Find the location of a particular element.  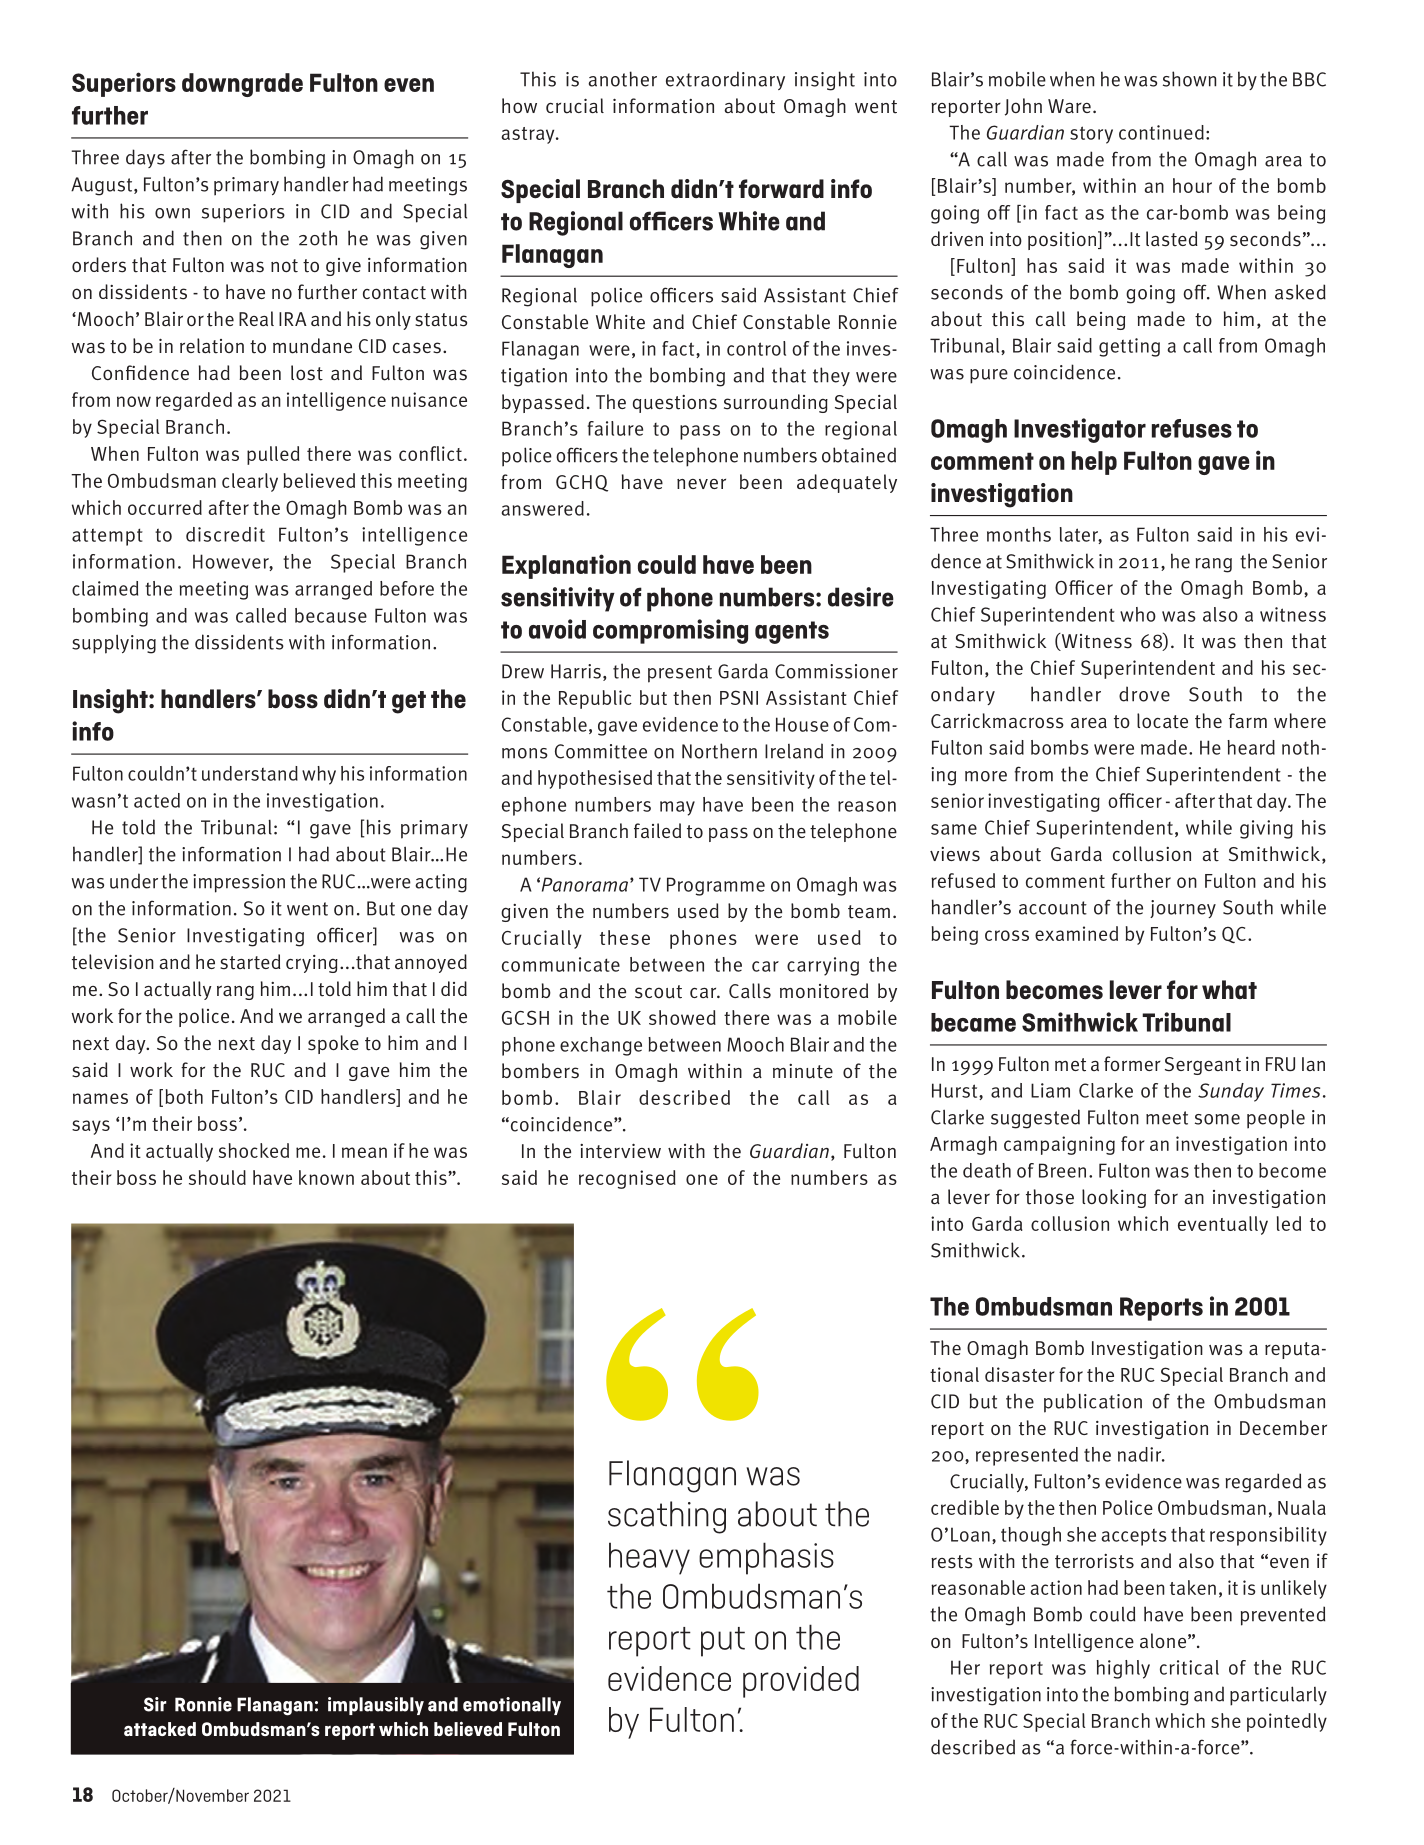

attacked is located at coordinates (160, 1729).
